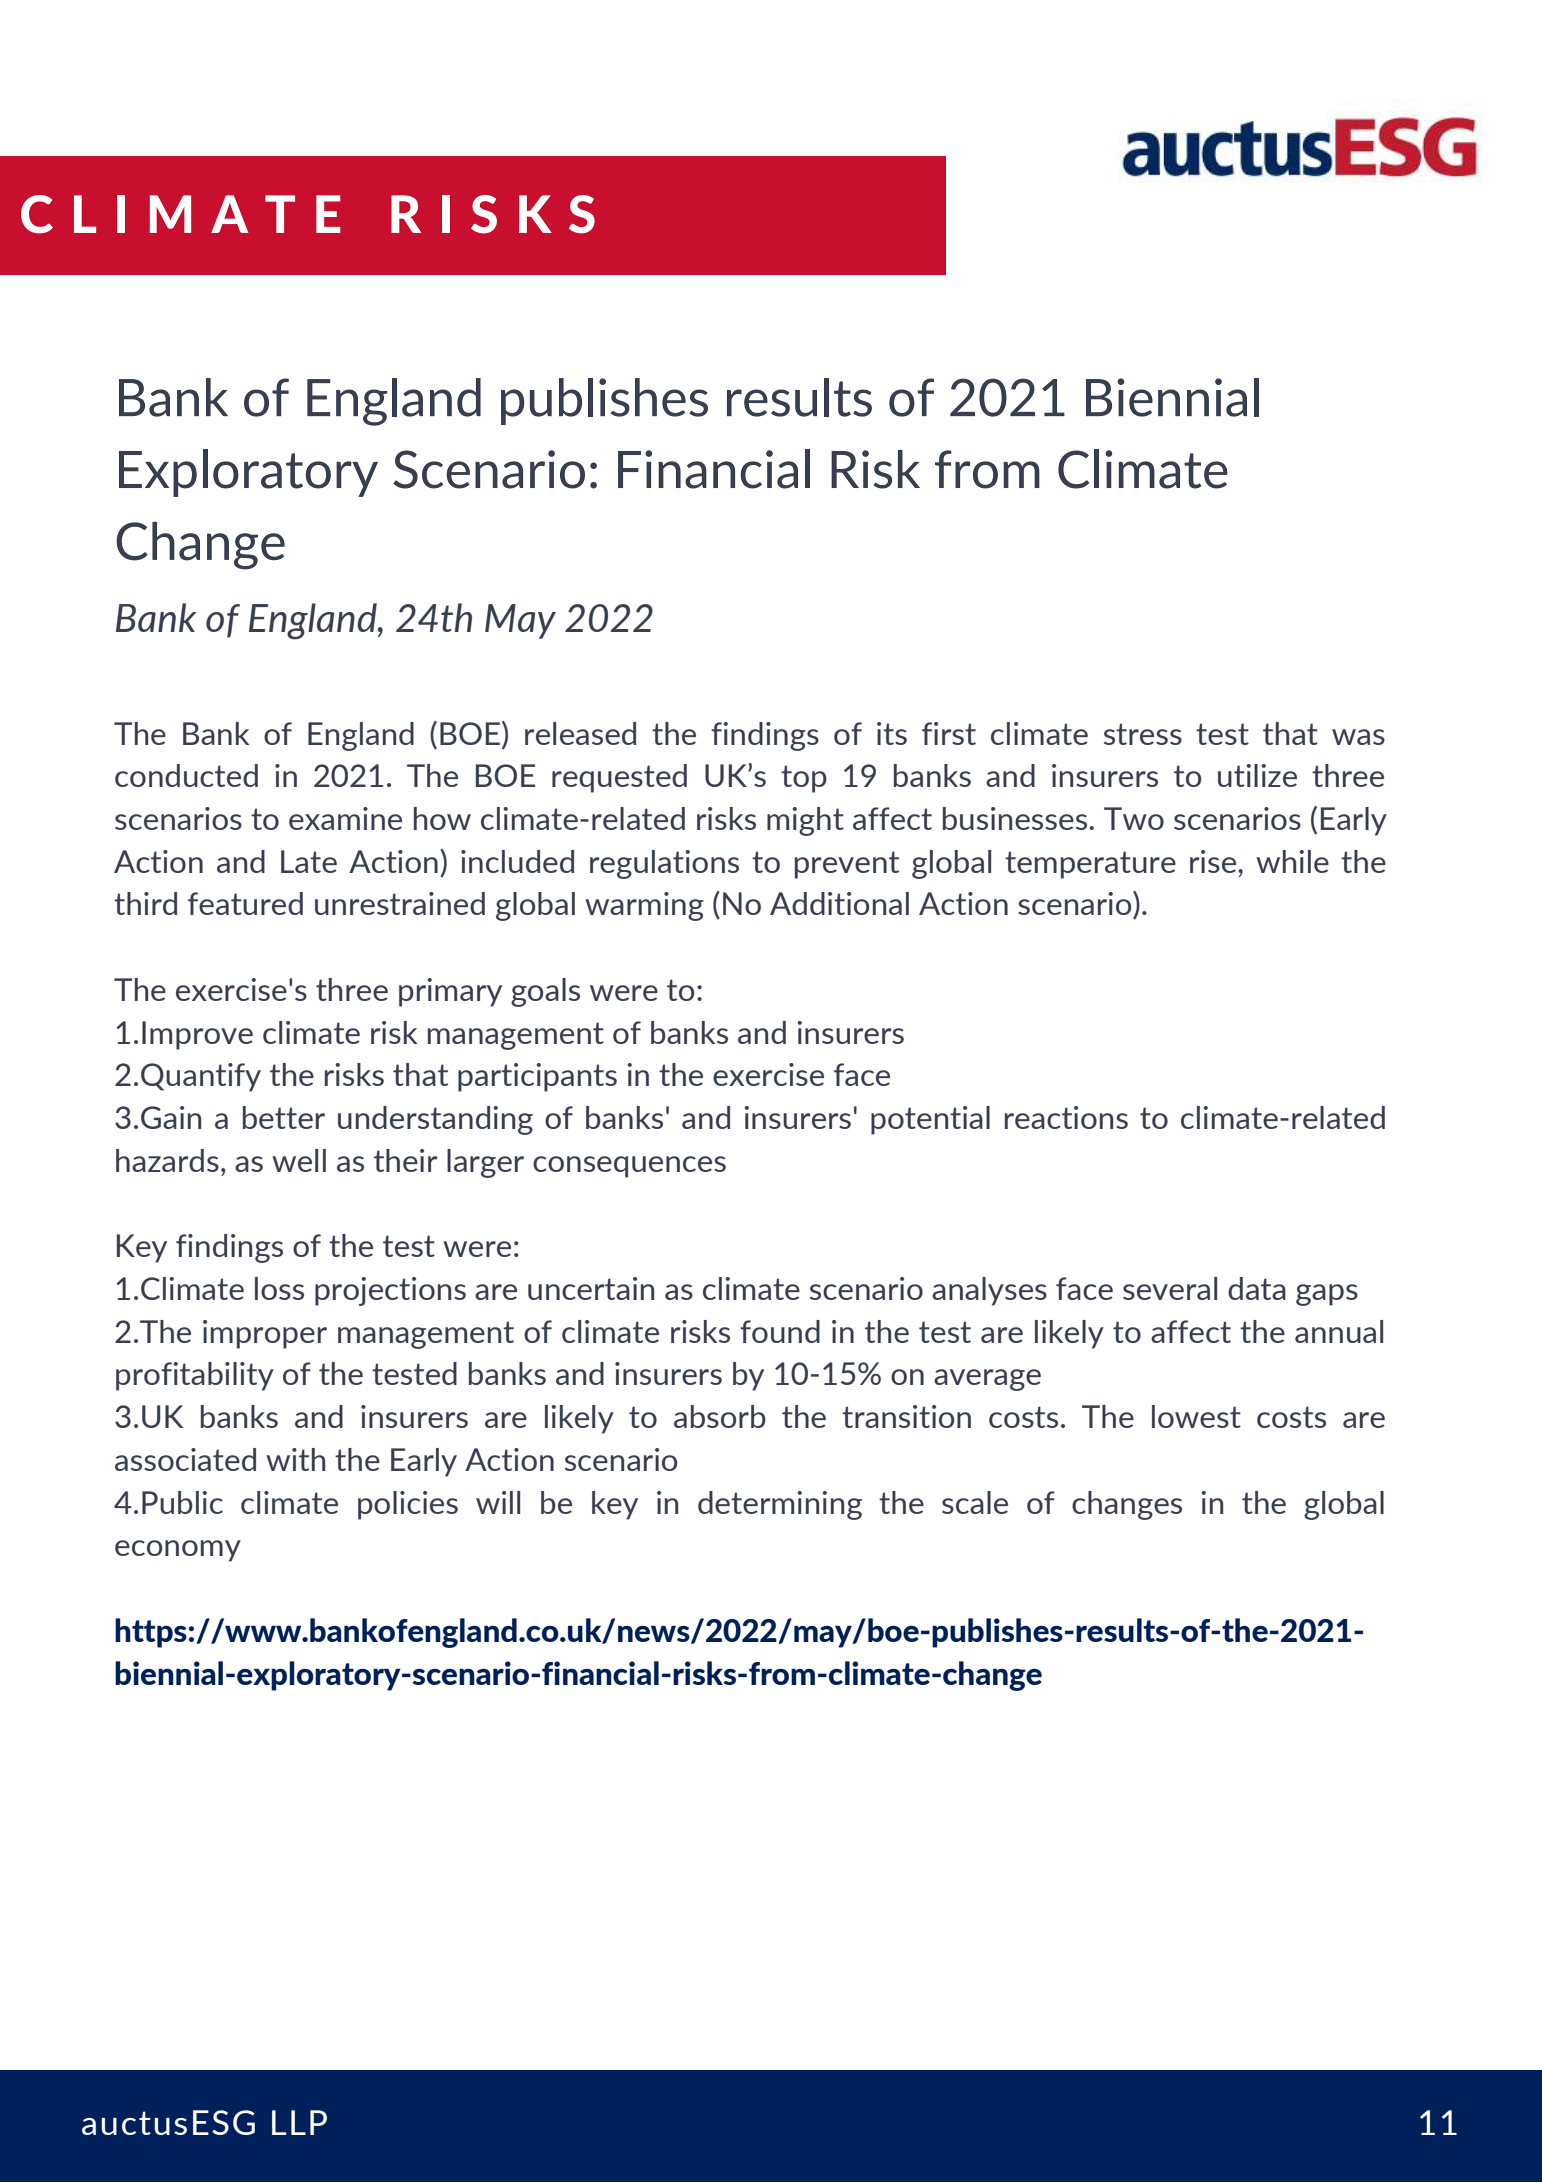 The width and height of the screenshot is (1542, 2183). What do you see at coordinates (299, 1160) in the screenshot?
I see `well` at bounding box center [299, 1160].
